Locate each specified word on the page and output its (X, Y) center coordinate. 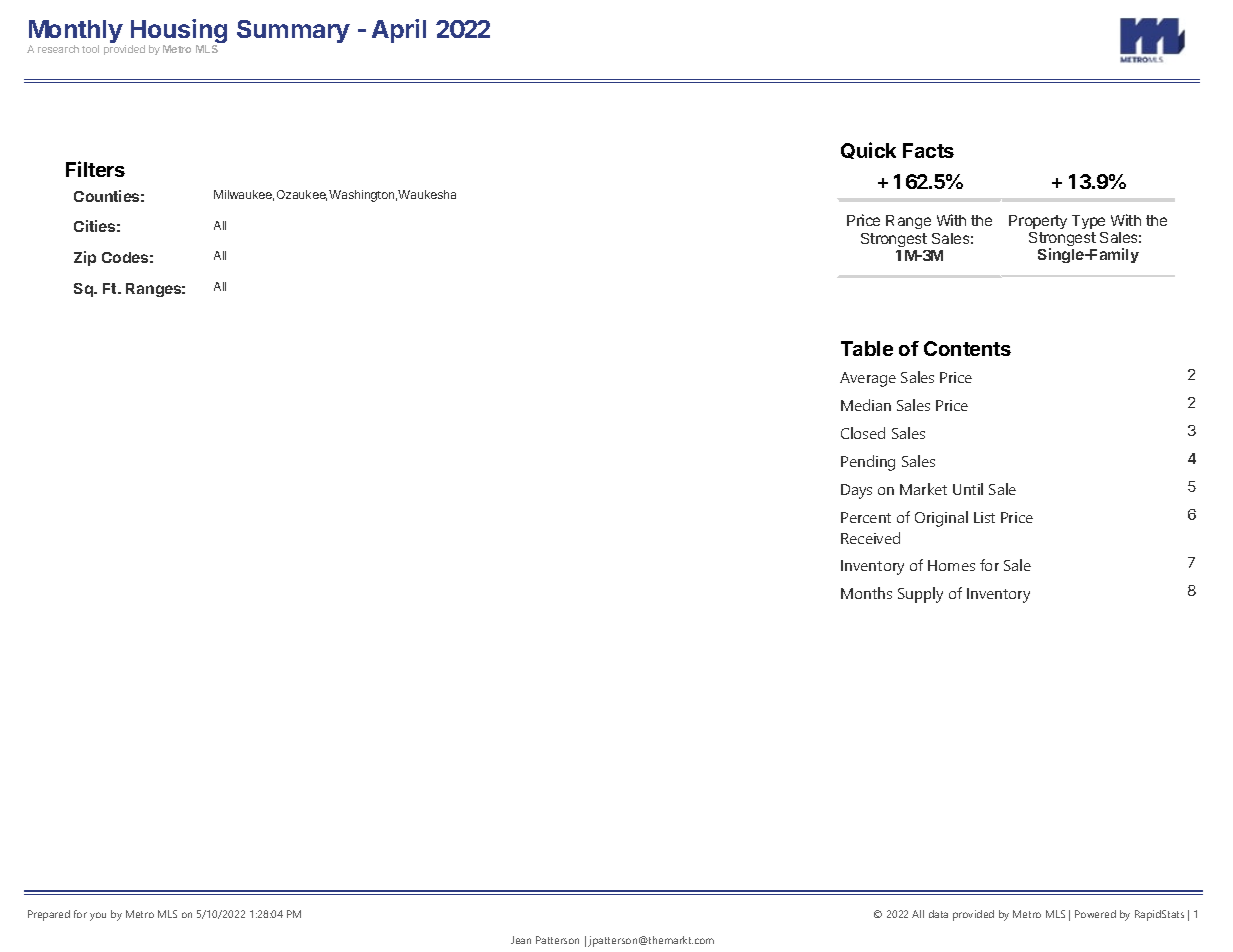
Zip (85, 258)
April (399, 31)
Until (968, 489)
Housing (179, 32)
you (98, 916)
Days (856, 491)
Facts (928, 150)
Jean (521, 940)
